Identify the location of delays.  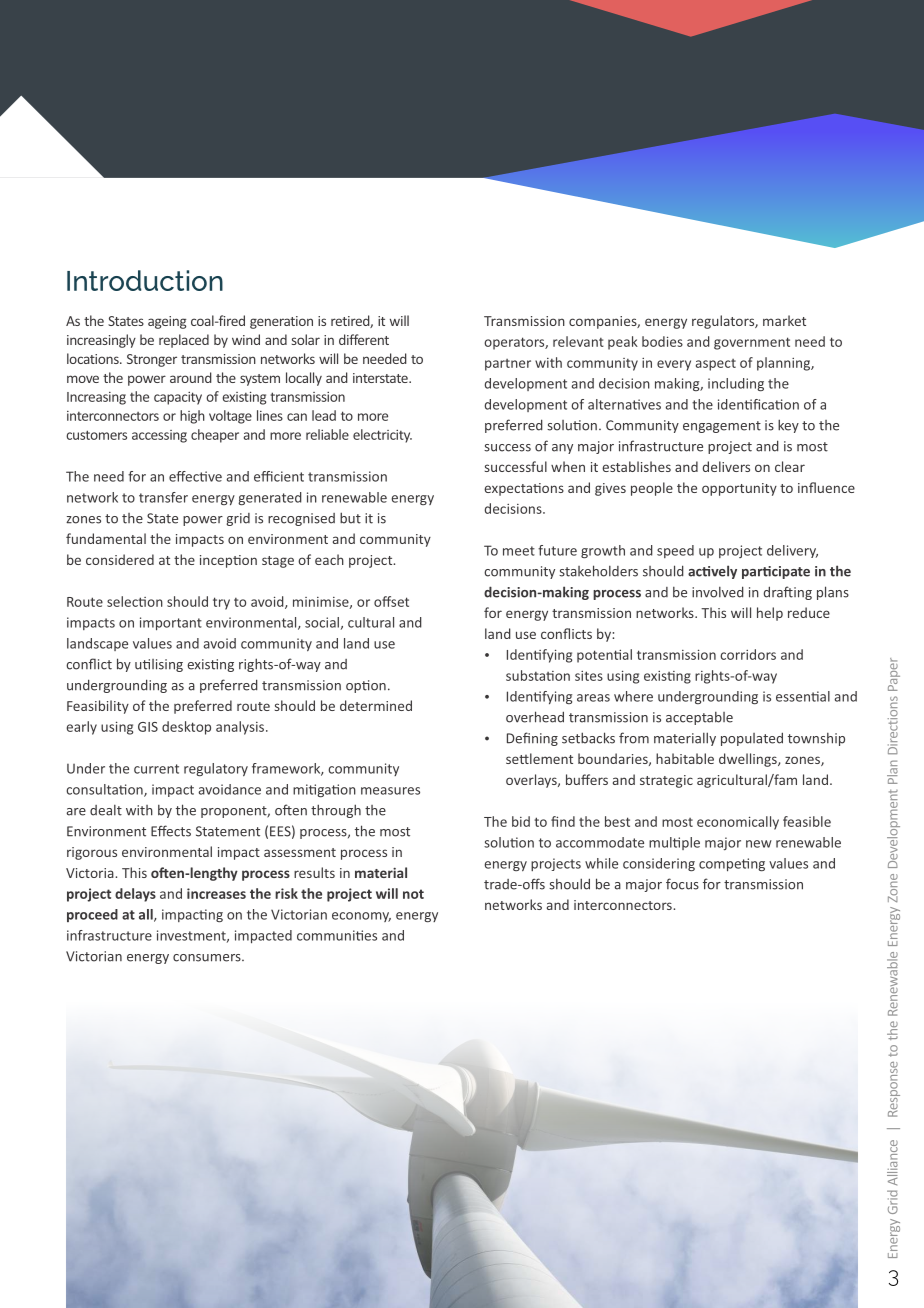
(135, 895).
